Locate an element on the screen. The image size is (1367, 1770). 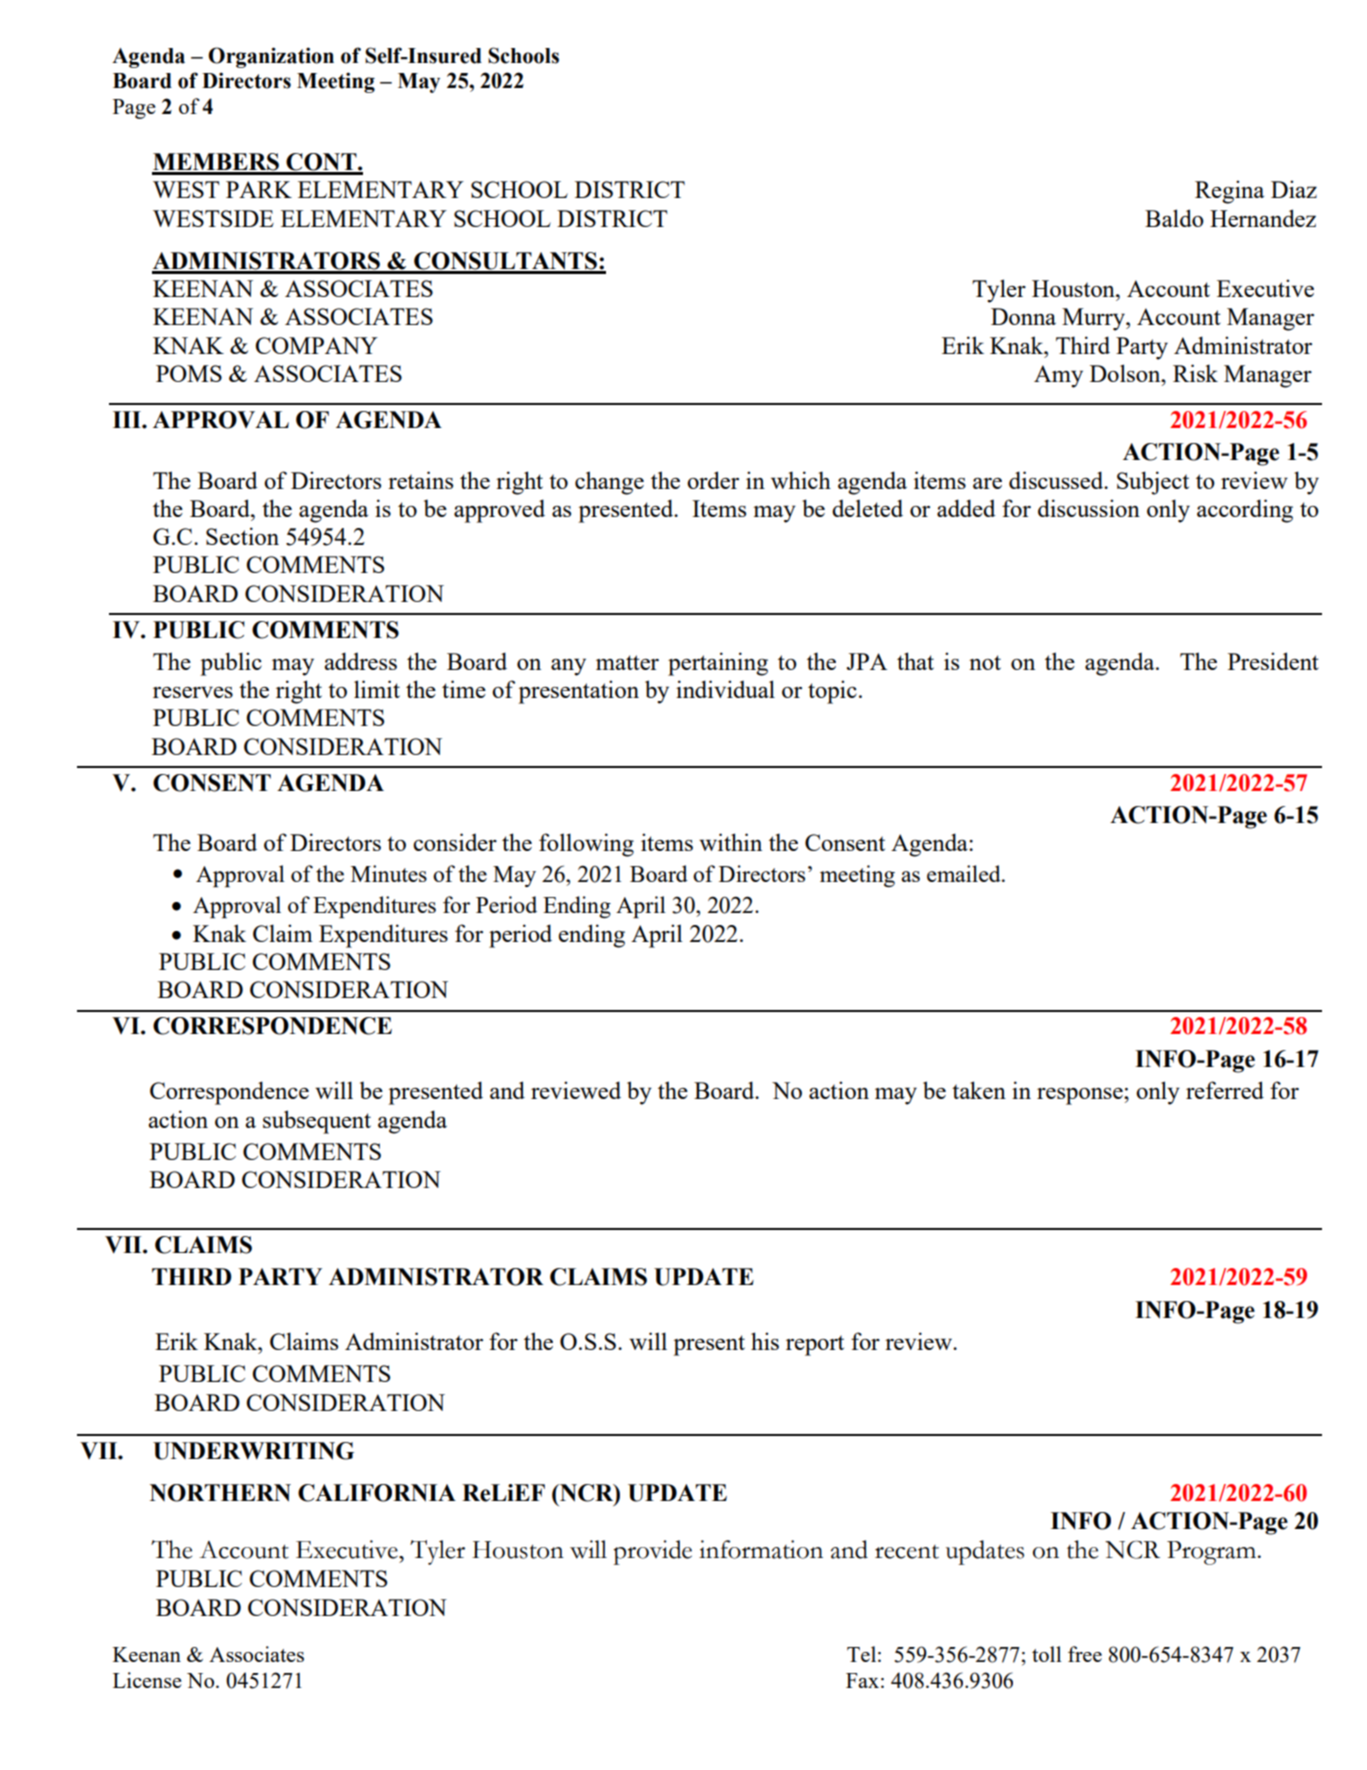
Minutes is located at coordinates (389, 873).
